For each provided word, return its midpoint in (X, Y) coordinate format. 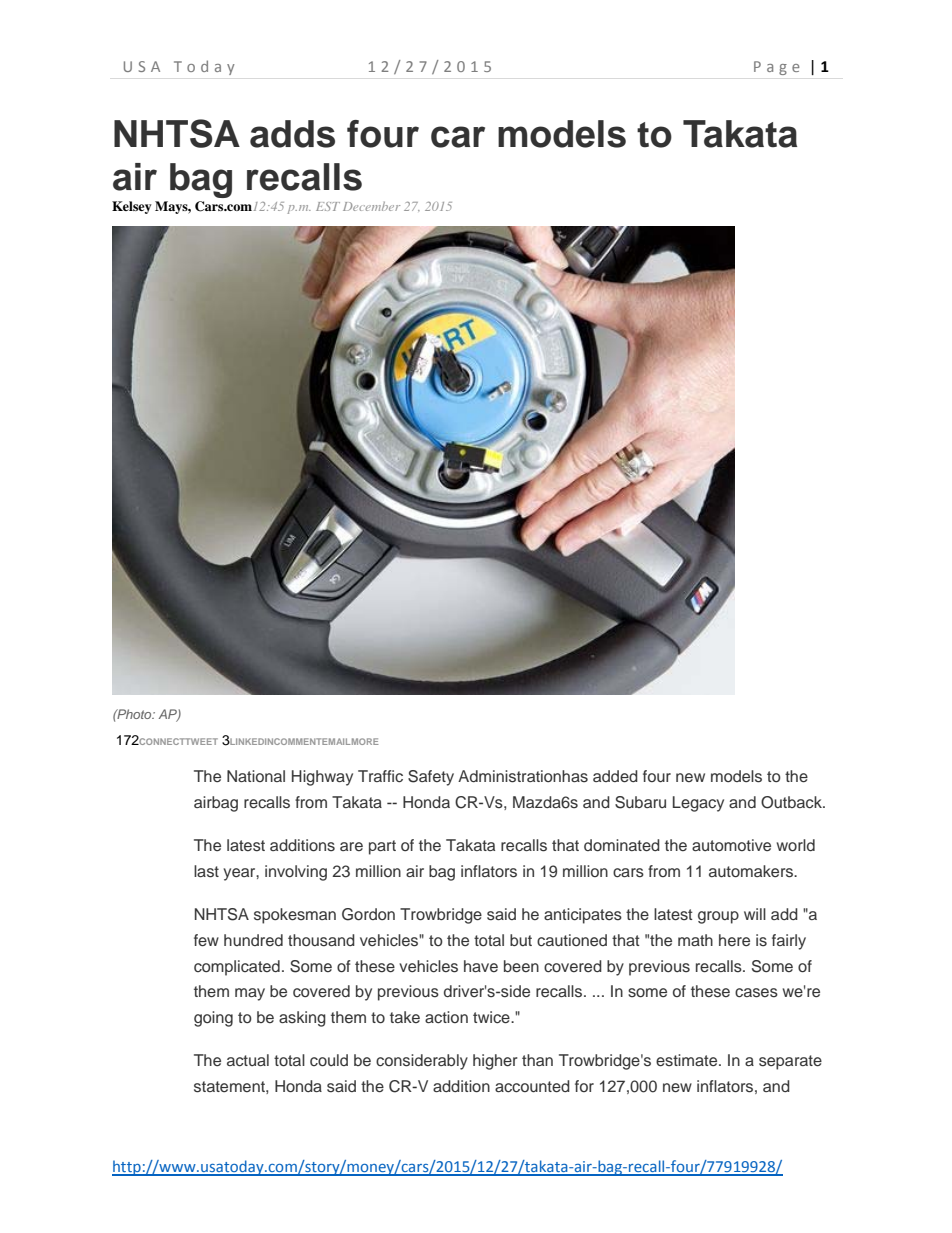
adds (292, 134)
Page (777, 68)
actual (248, 1060)
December (371, 206)
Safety (431, 778)
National (256, 776)
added (615, 776)
